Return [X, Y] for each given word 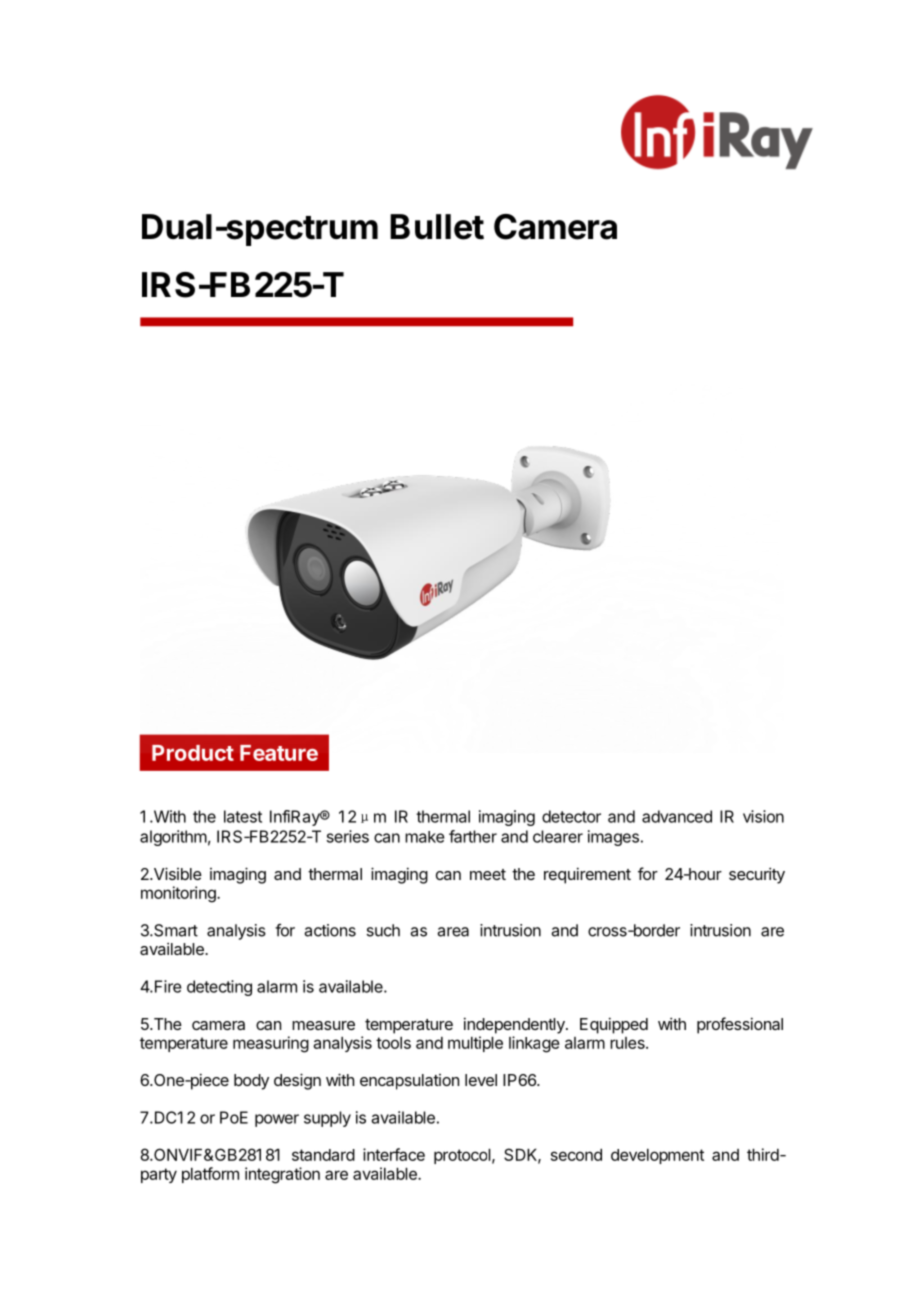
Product [193, 753]
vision [763, 816]
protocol [462, 1156]
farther [473, 836]
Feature [279, 753]
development [657, 1156]
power [277, 1120]
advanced [677, 816]
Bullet [437, 227]
